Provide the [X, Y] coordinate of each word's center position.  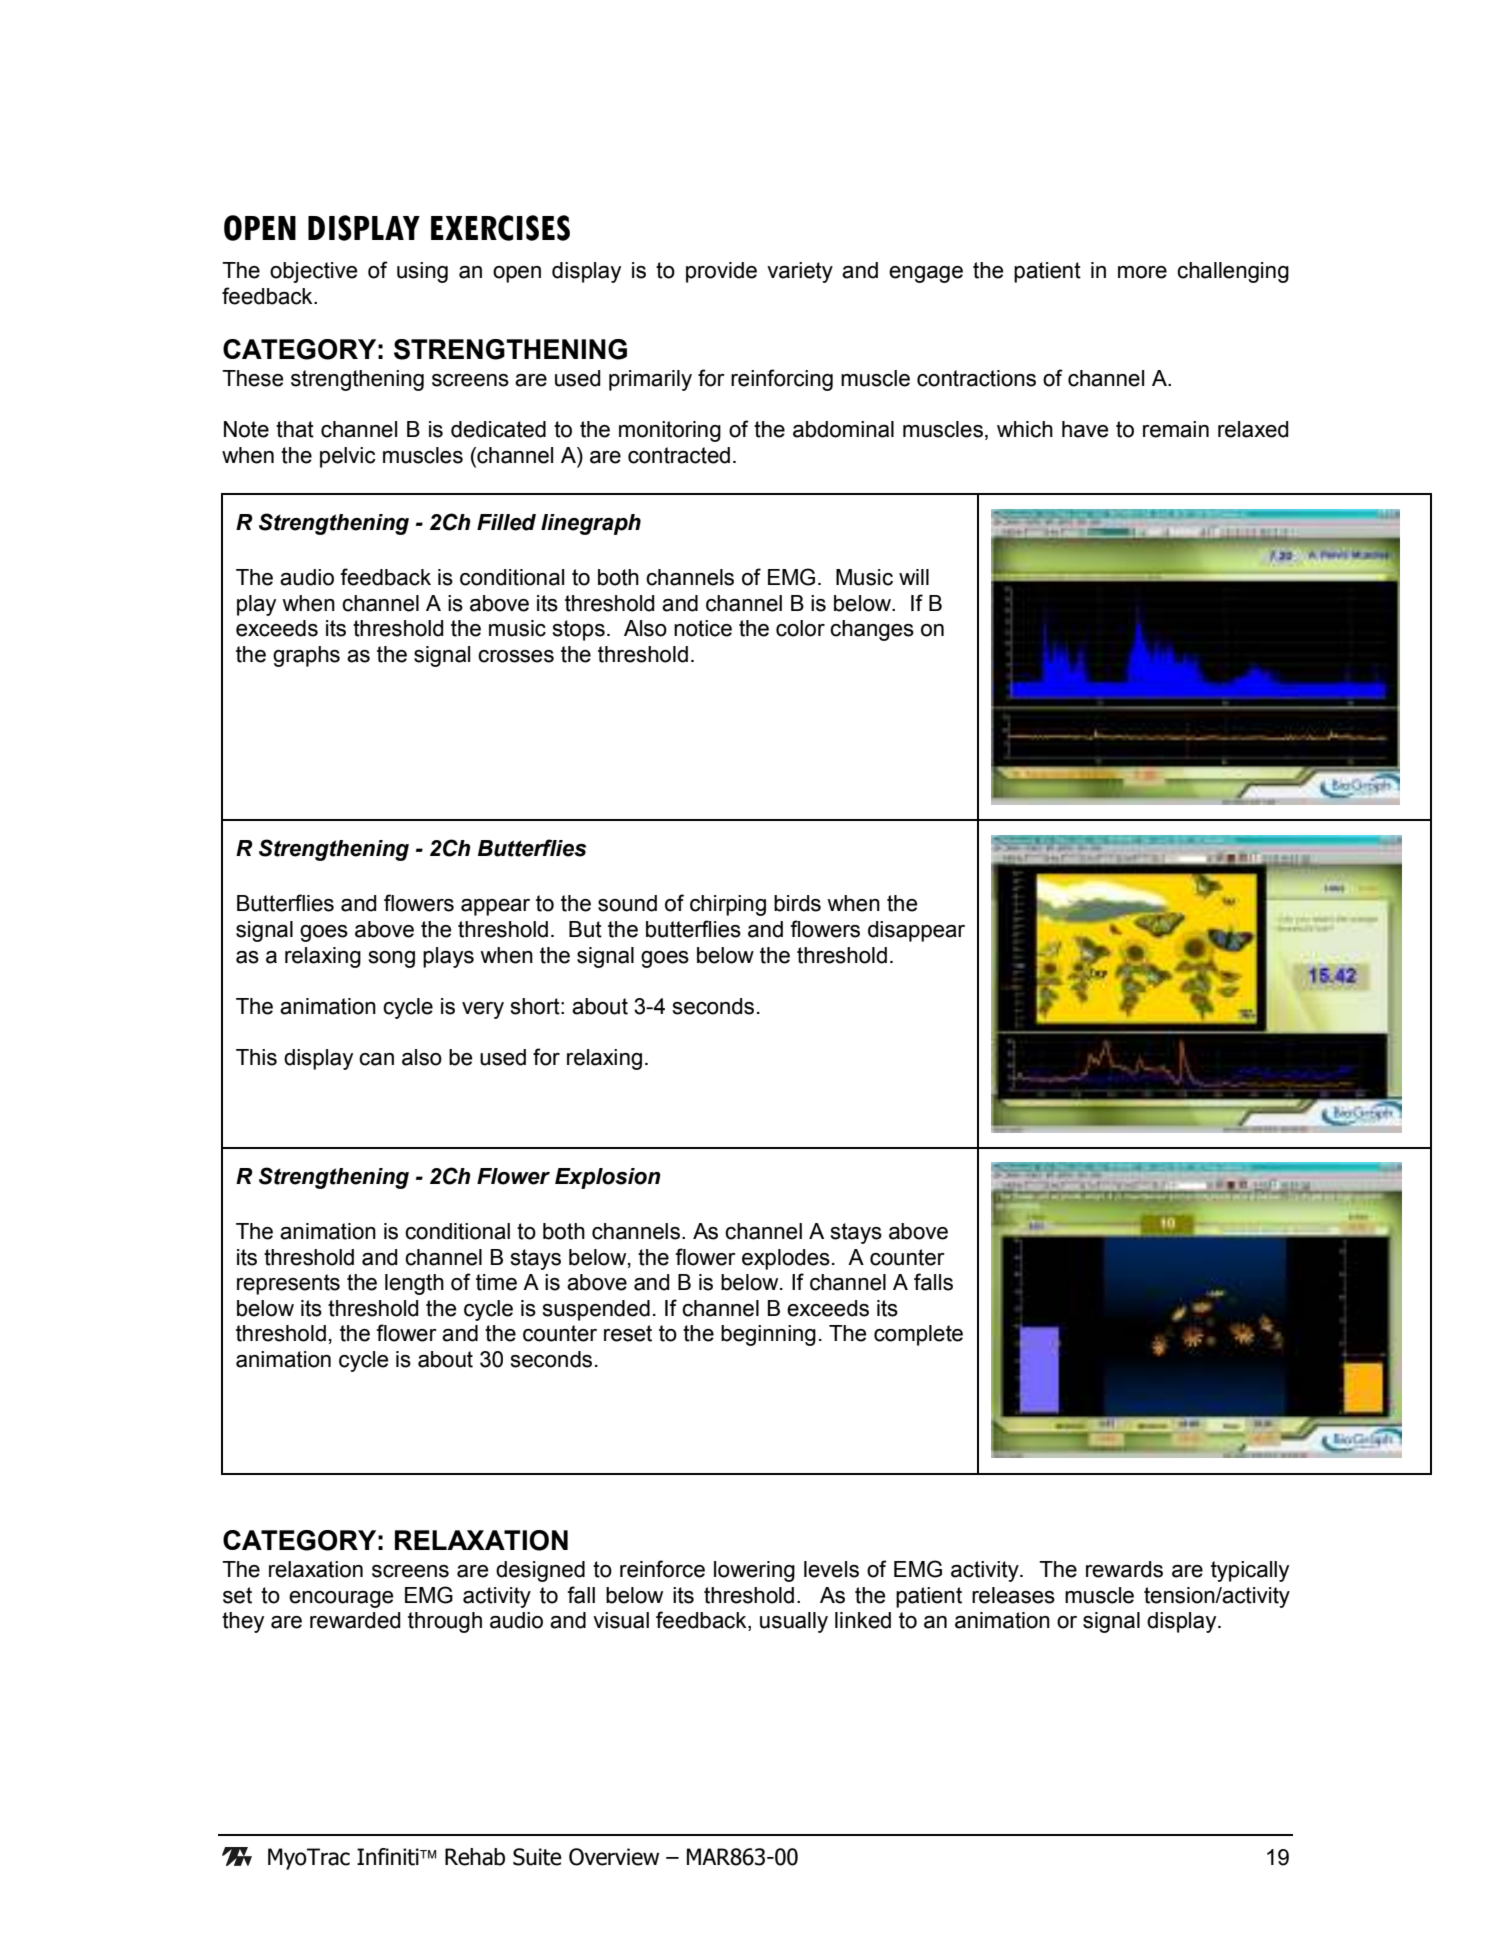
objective [314, 272]
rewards [1124, 1569]
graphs [306, 656]
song [392, 959]
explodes [786, 1259]
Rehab [475, 1857]
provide [721, 272]
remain [1176, 429]
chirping [728, 905]
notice [703, 628]
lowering [754, 1571]
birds [797, 903]
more [1142, 272]
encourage [341, 1599]
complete [918, 1335]
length [414, 1284]
